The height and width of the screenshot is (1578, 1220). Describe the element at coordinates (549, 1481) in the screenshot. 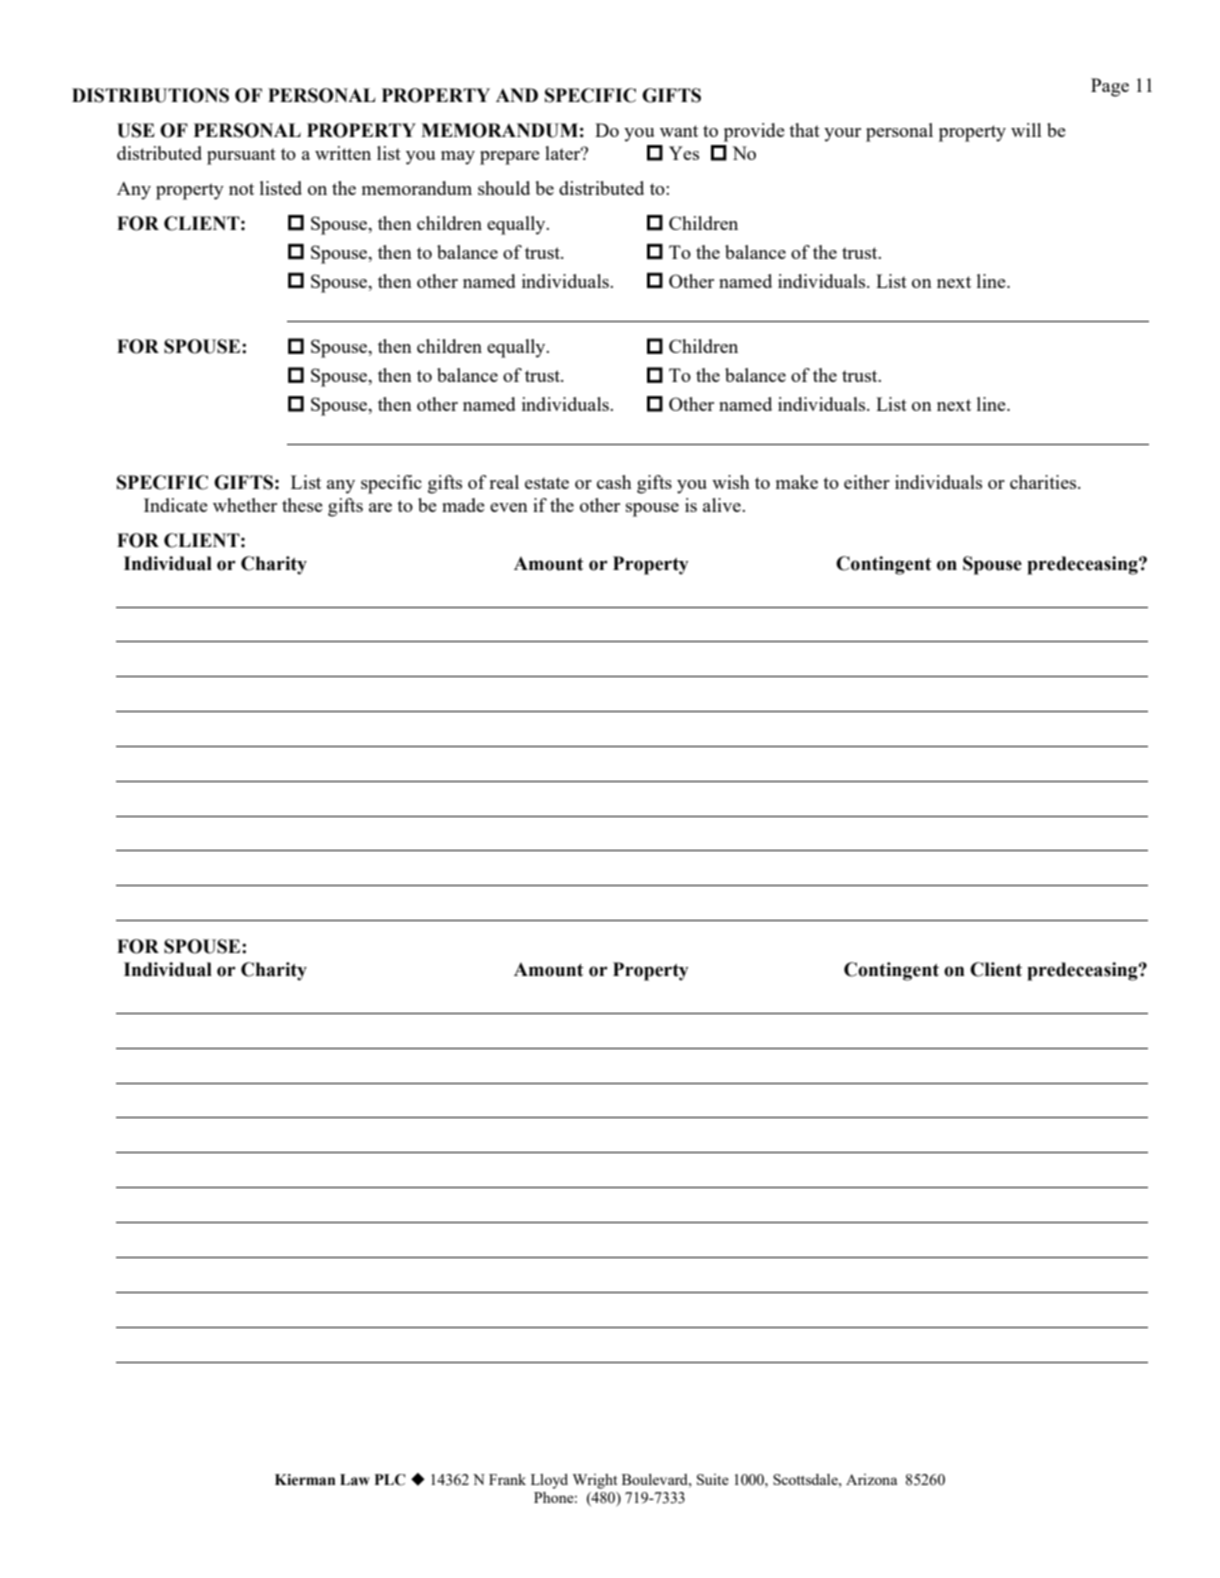

I see `Lloyd` at that location.
